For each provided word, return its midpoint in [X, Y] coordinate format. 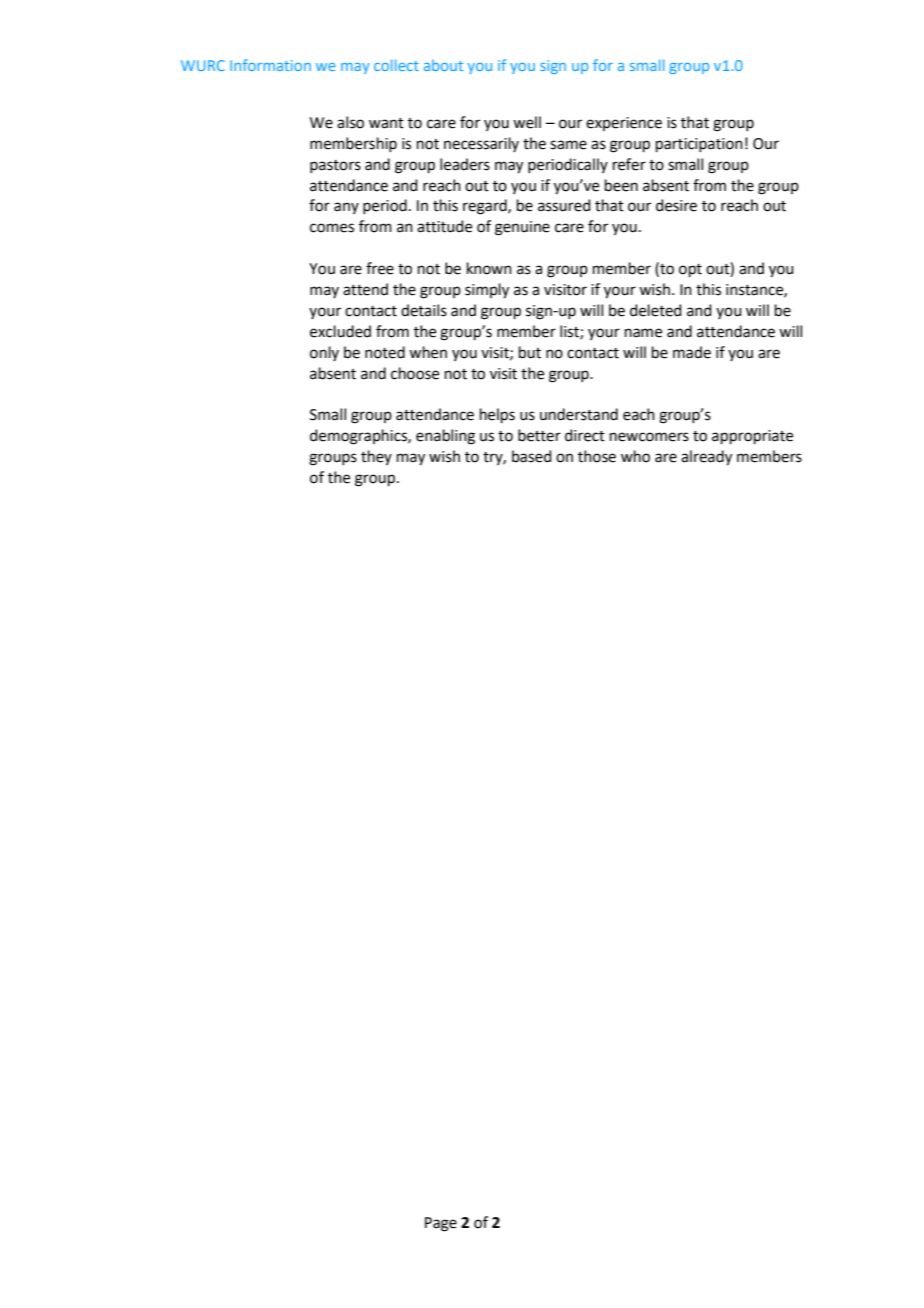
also [350, 122]
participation [699, 145]
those [597, 456]
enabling [445, 437]
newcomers [649, 437]
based [532, 456]
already [706, 458]
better [539, 435]
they [376, 457]
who [635, 456]
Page [441, 1224]
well [527, 122]
